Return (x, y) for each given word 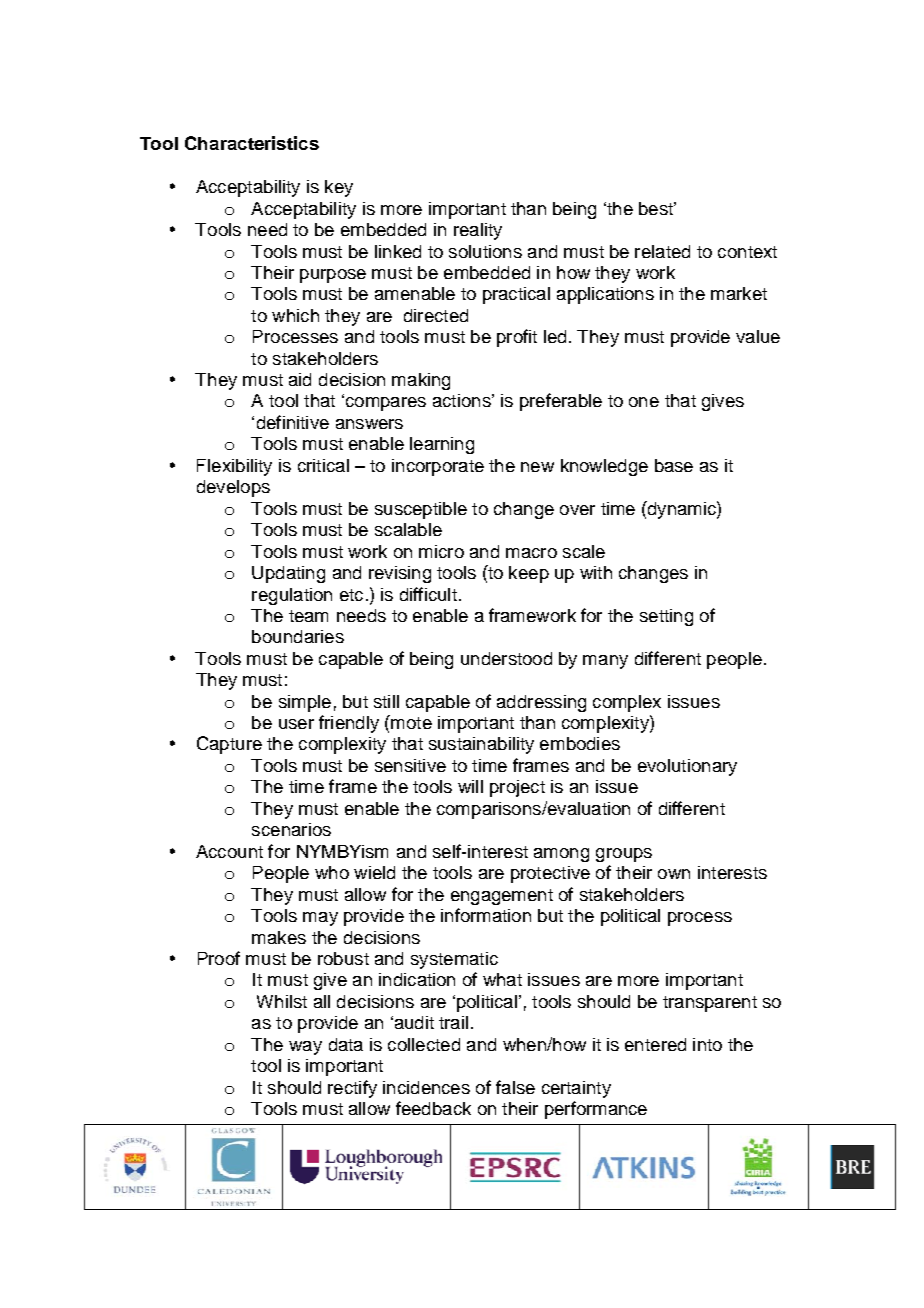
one (644, 402)
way (305, 1048)
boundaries (298, 636)
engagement (502, 897)
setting (666, 617)
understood (506, 658)
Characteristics (252, 143)
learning (442, 445)
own (674, 874)
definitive (293, 422)
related (662, 251)
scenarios (291, 829)
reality (478, 231)
